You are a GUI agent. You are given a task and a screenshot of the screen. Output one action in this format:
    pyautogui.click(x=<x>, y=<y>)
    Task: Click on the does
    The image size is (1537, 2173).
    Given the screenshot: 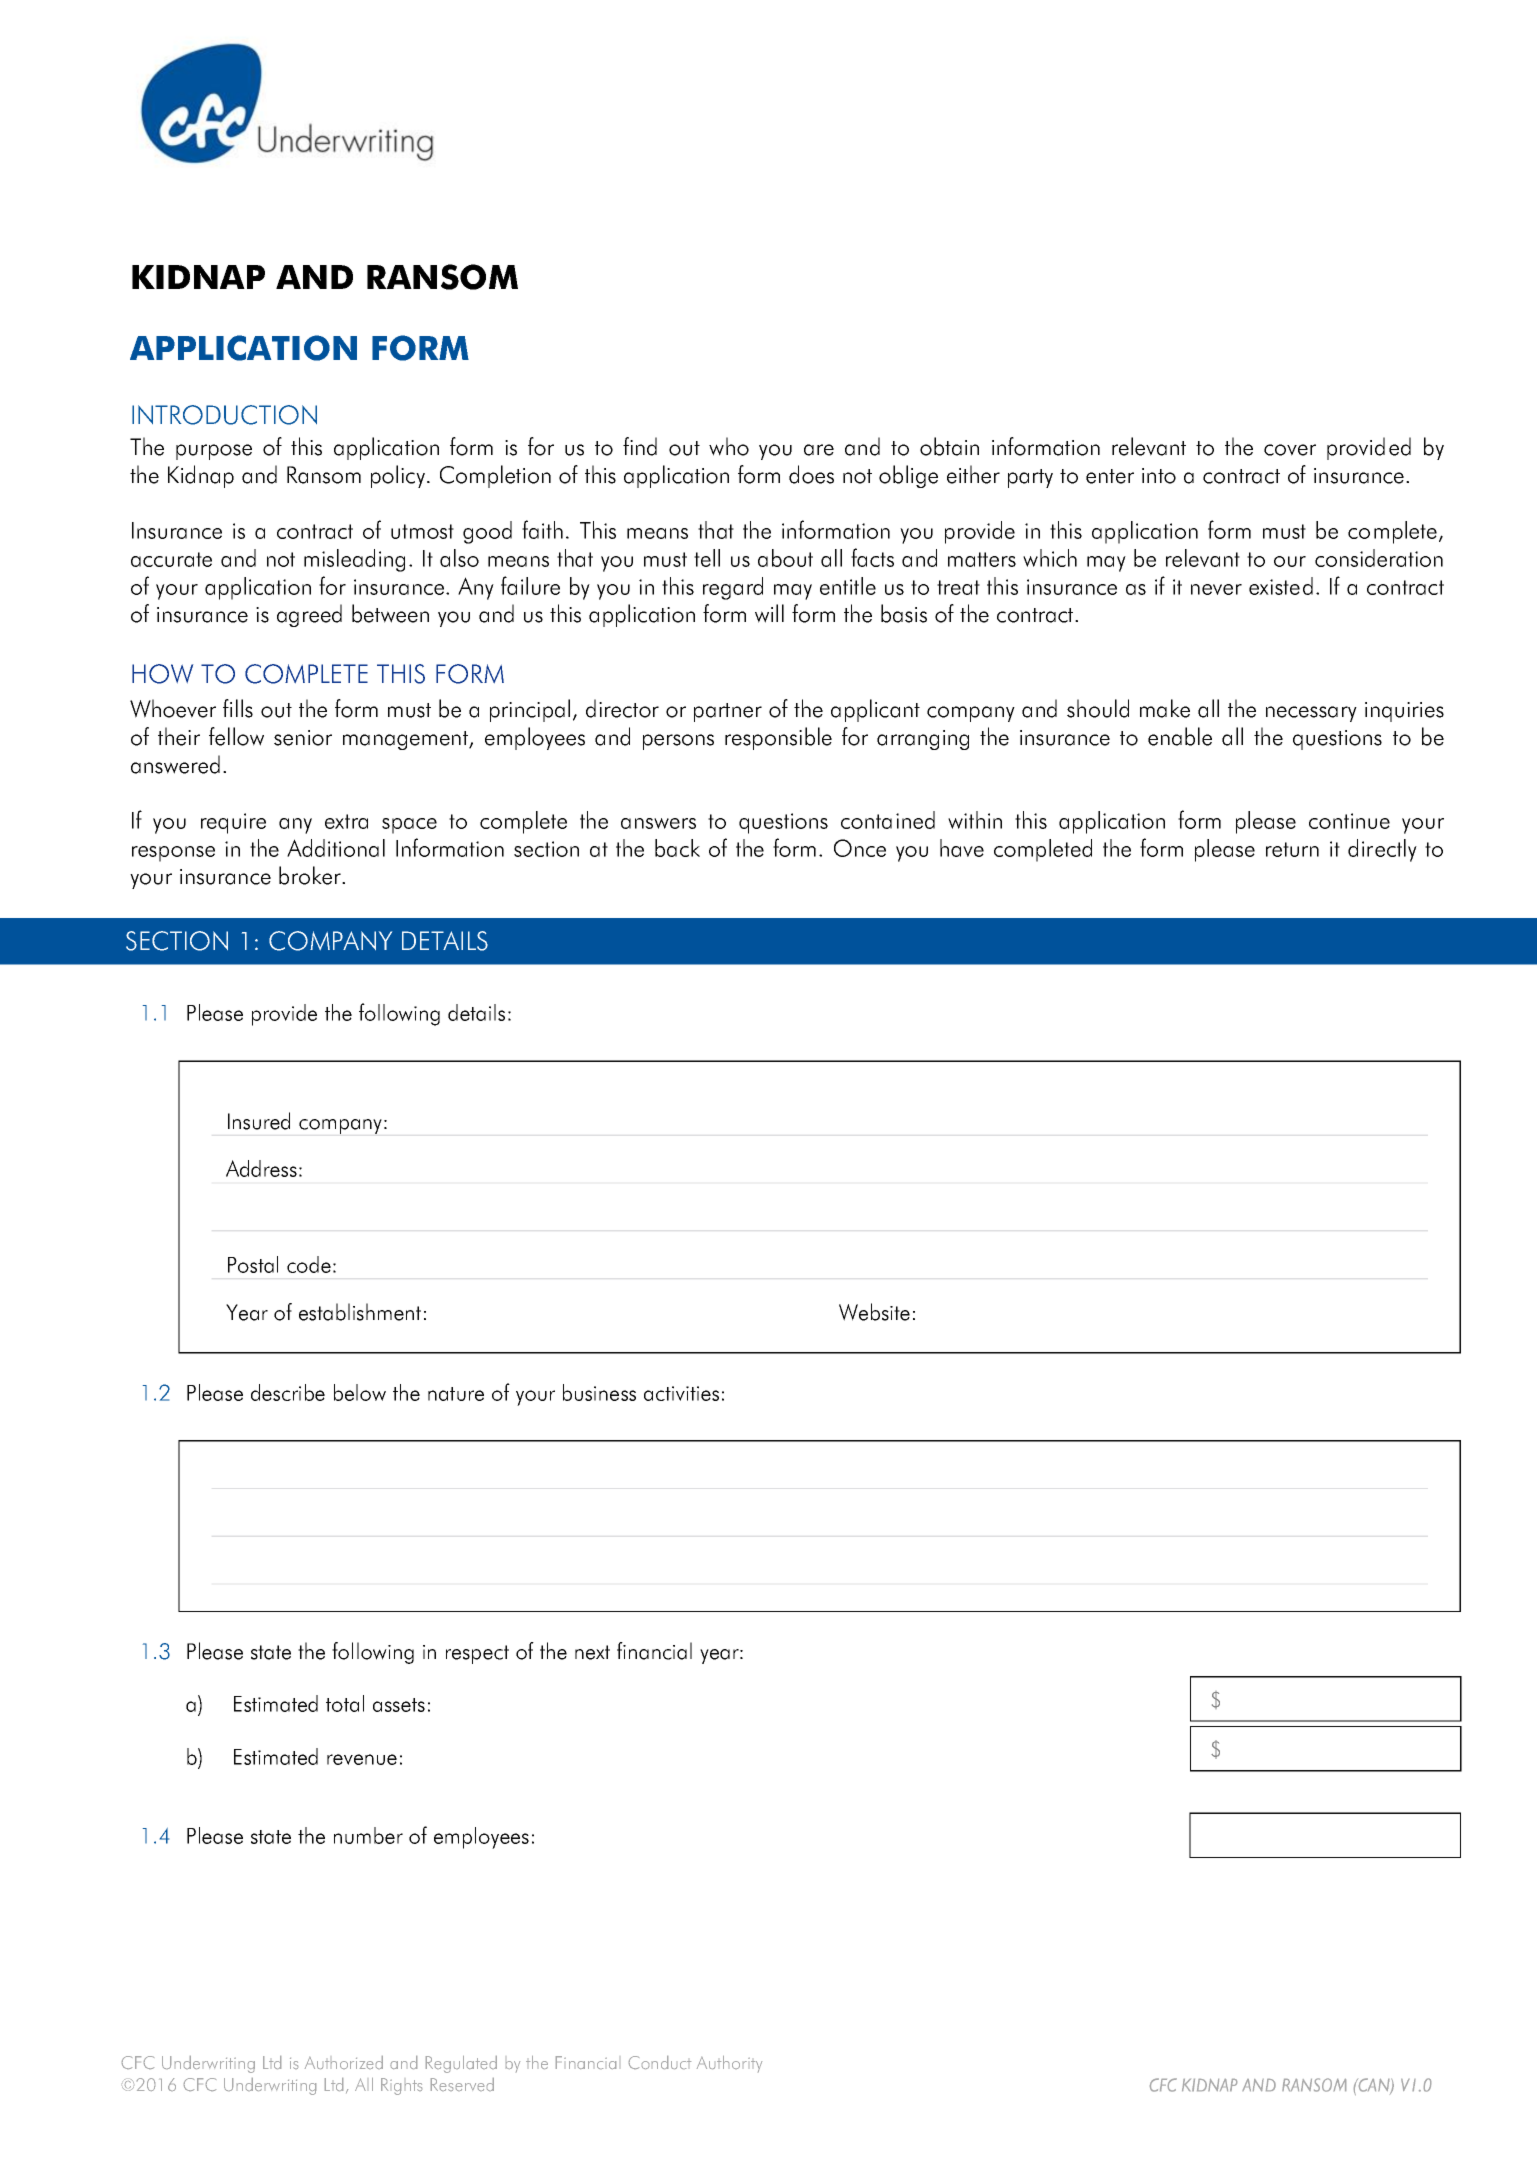 What is the action you would take?
    pyautogui.click(x=811, y=474)
